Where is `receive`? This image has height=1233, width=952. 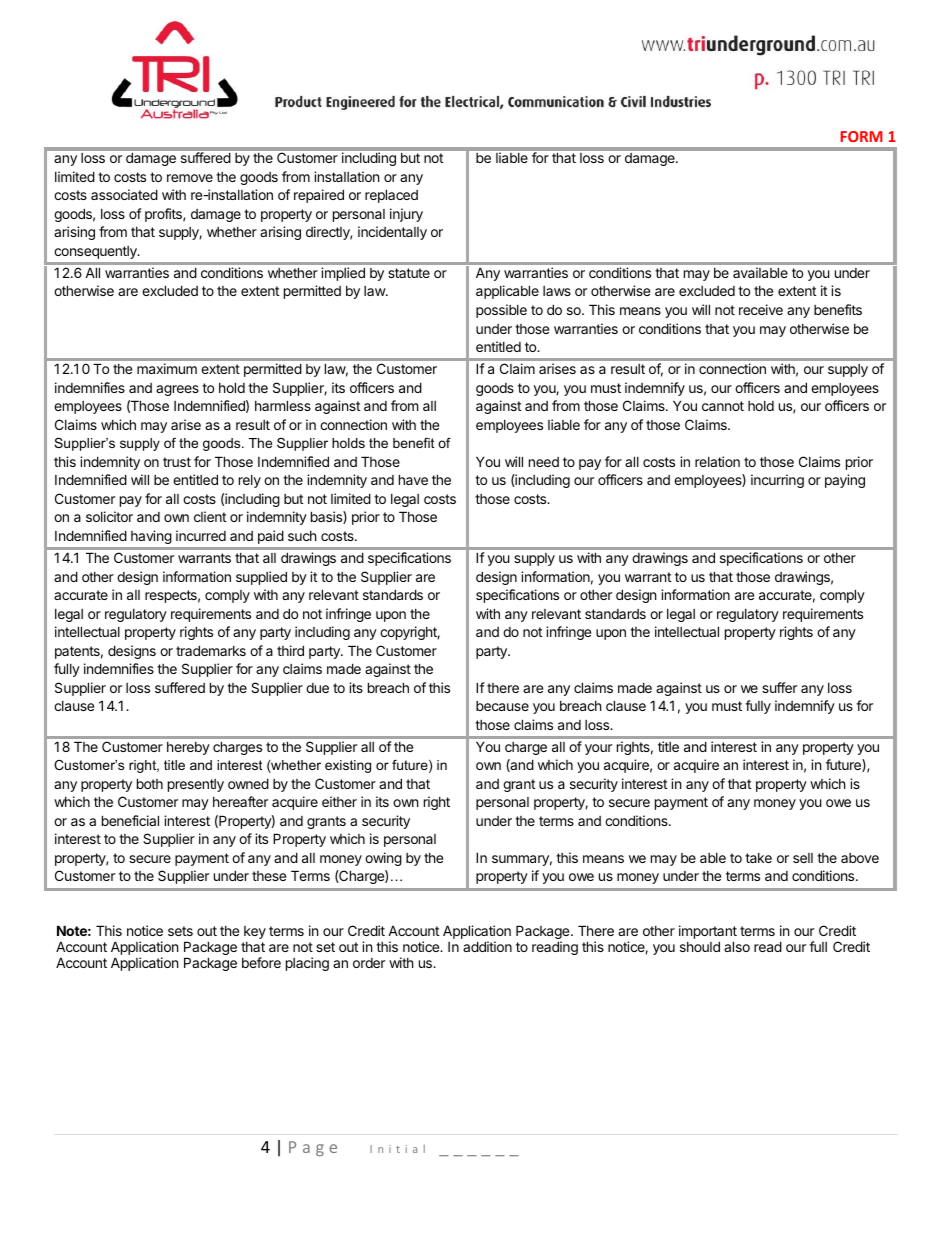 receive is located at coordinates (761, 309).
